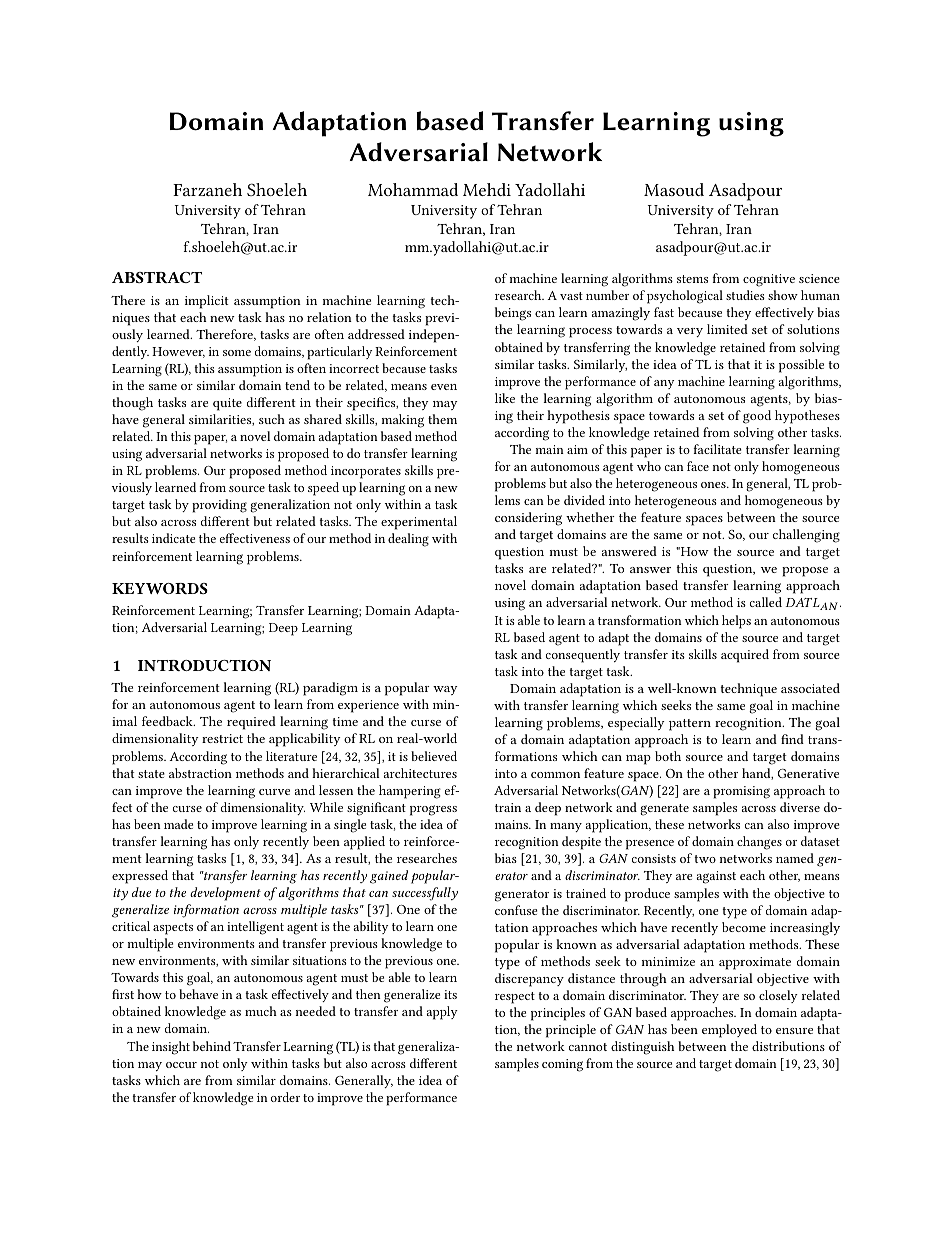  Describe the element at coordinates (562, 1065) in the page. I see `coming` at that location.
